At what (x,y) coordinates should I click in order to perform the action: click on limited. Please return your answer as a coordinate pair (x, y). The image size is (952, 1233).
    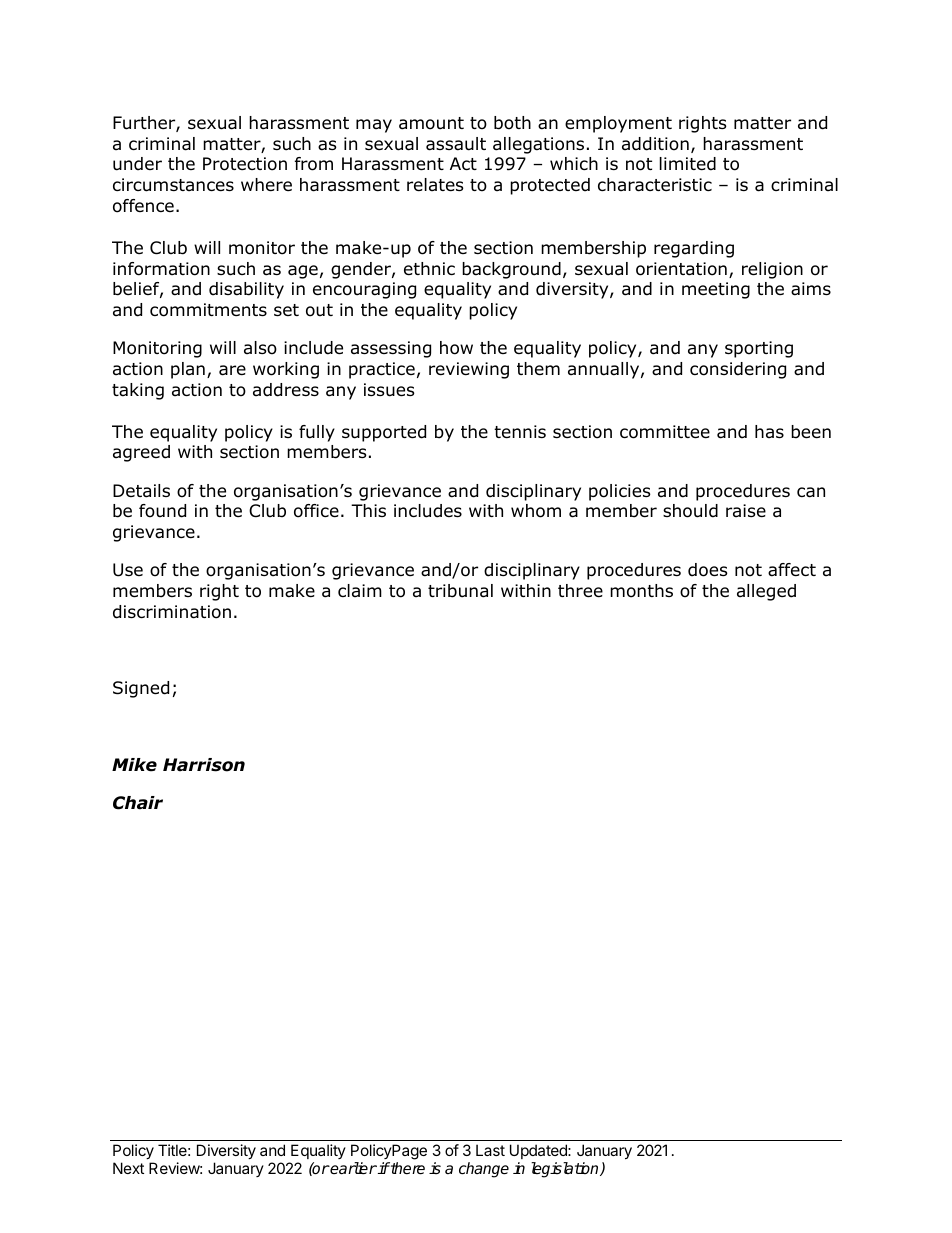
    Looking at the image, I should click on (688, 164).
